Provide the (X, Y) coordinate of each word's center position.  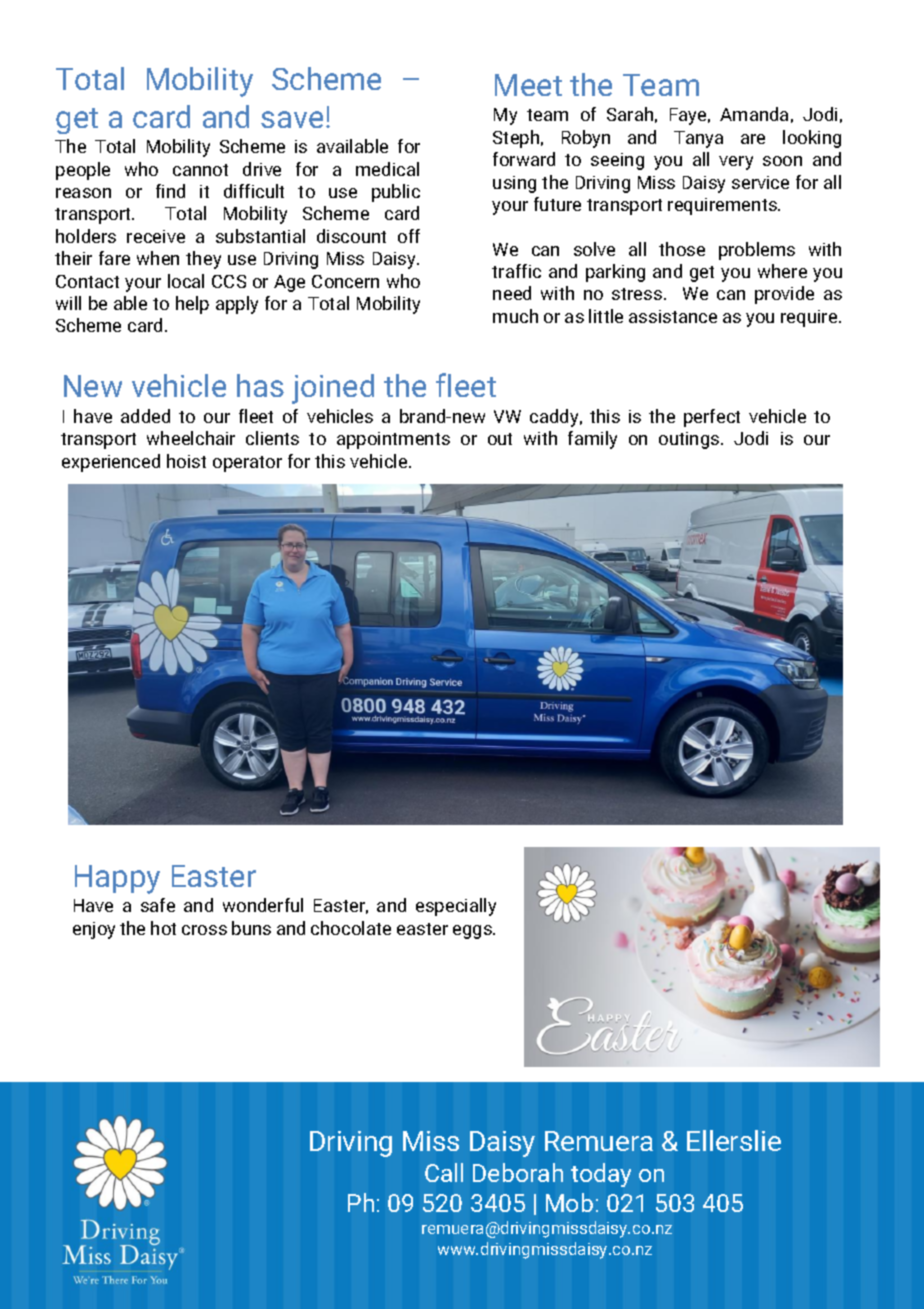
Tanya (698, 139)
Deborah (518, 1172)
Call (444, 1172)
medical (387, 169)
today (601, 1175)
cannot (200, 170)
